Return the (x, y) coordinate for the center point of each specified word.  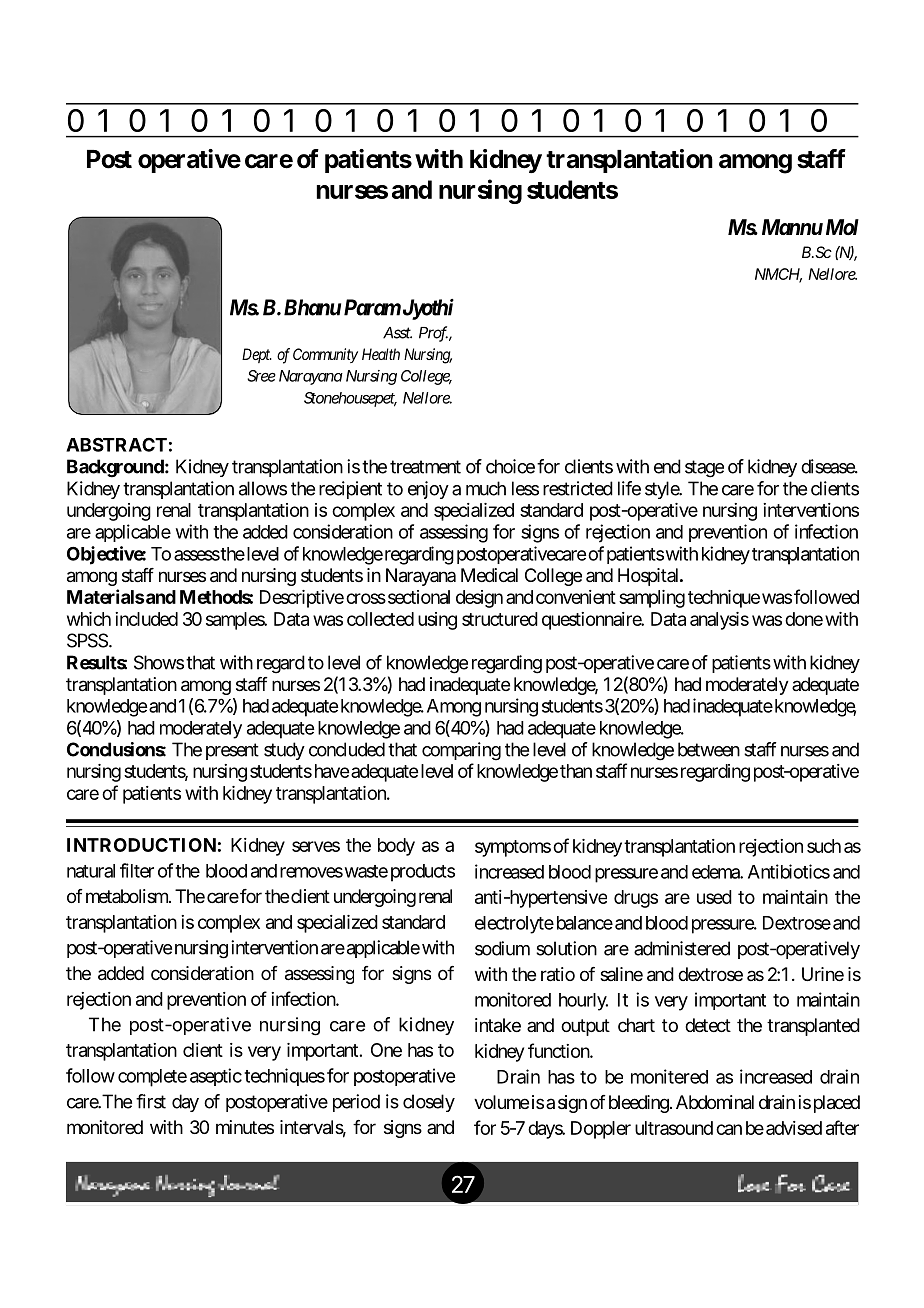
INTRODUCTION (141, 845)
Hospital (650, 577)
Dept (257, 355)
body (396, 847)
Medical (489, 575)
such (824, 846)
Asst (397, 333)
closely (429, 1103)
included (146, 619)
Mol (842, 227)
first (151, 1101)
